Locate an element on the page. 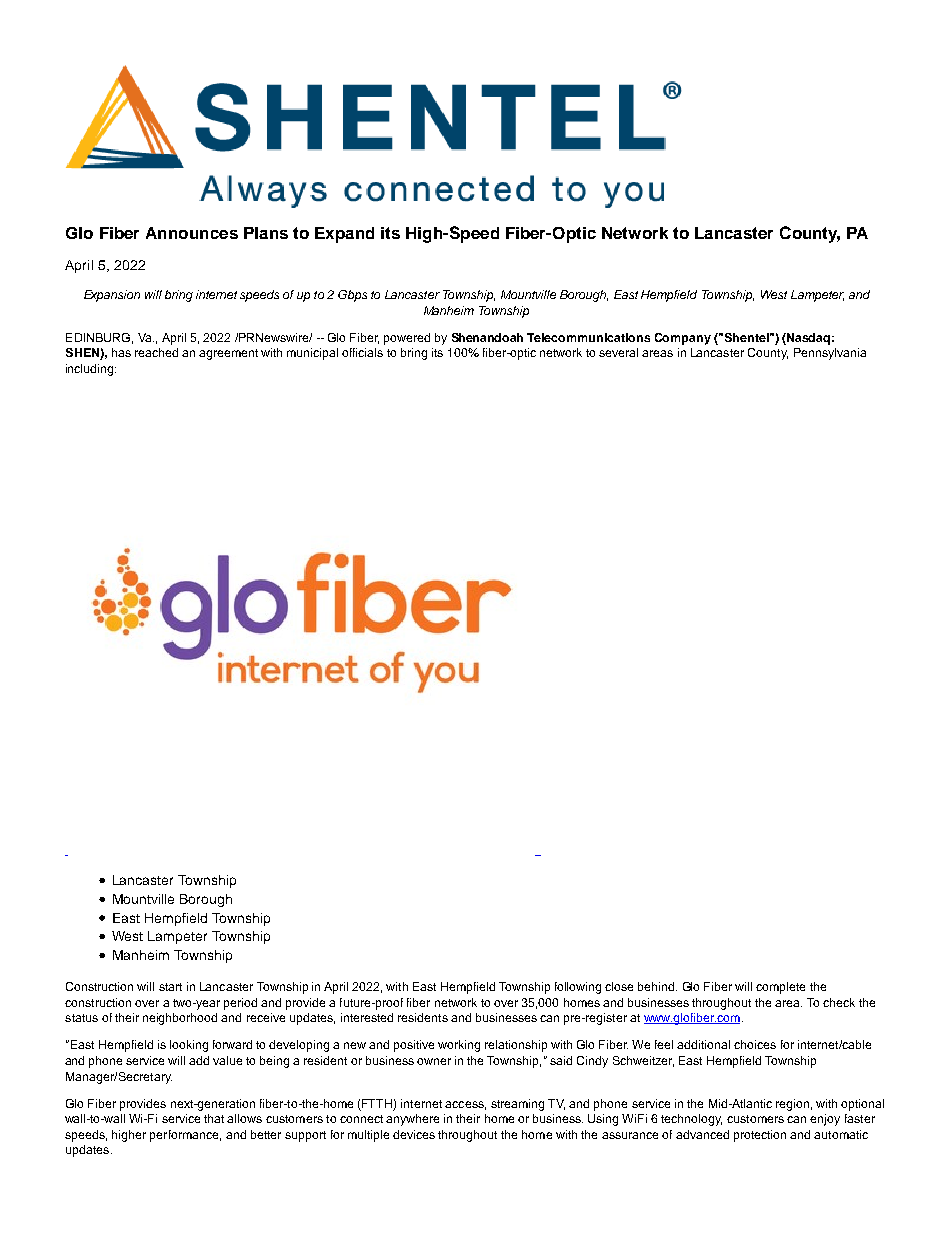  Announces is located at coordinates (192, 233).
